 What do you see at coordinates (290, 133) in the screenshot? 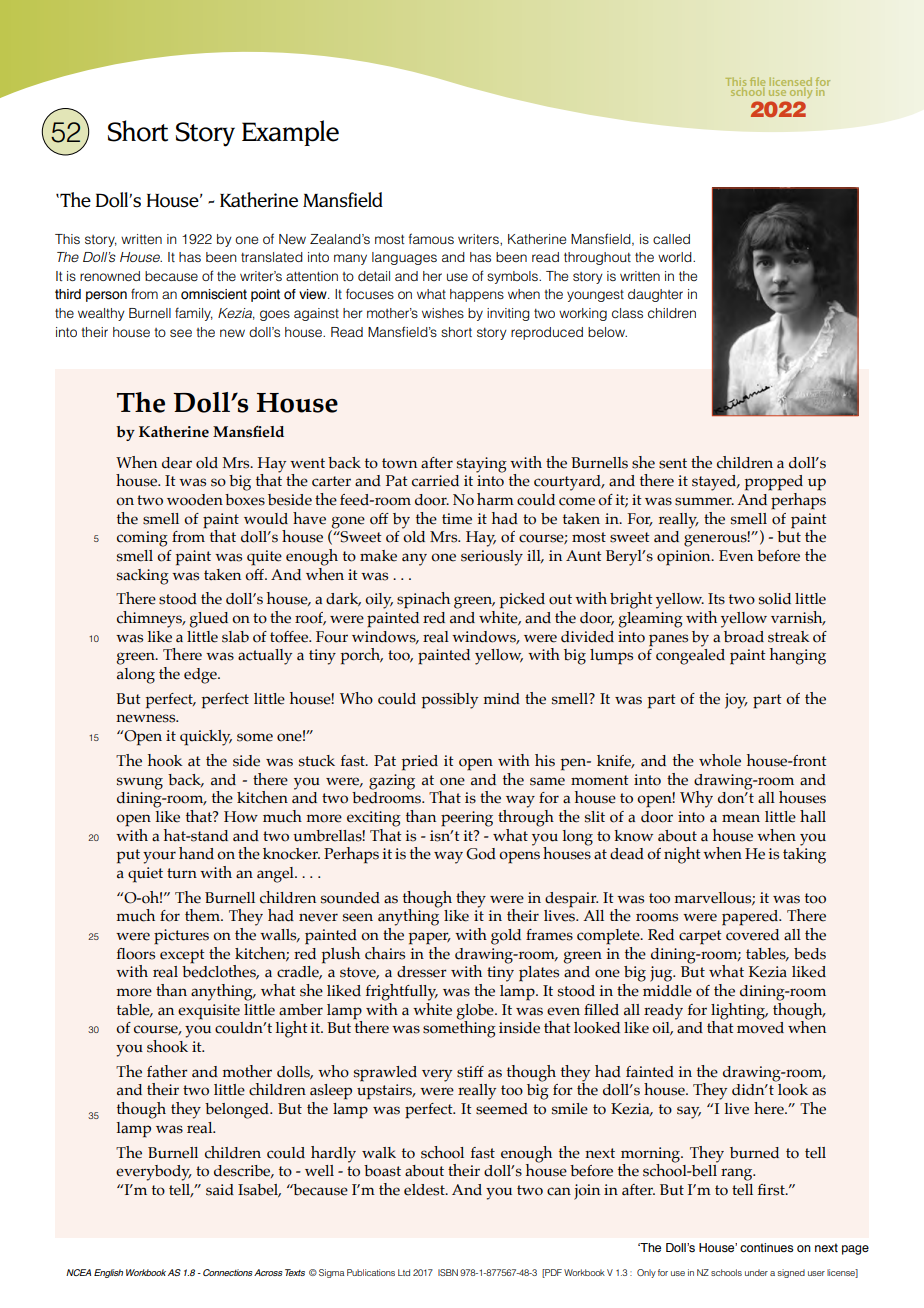
I see `Example` at bounding box center [290, 133].
